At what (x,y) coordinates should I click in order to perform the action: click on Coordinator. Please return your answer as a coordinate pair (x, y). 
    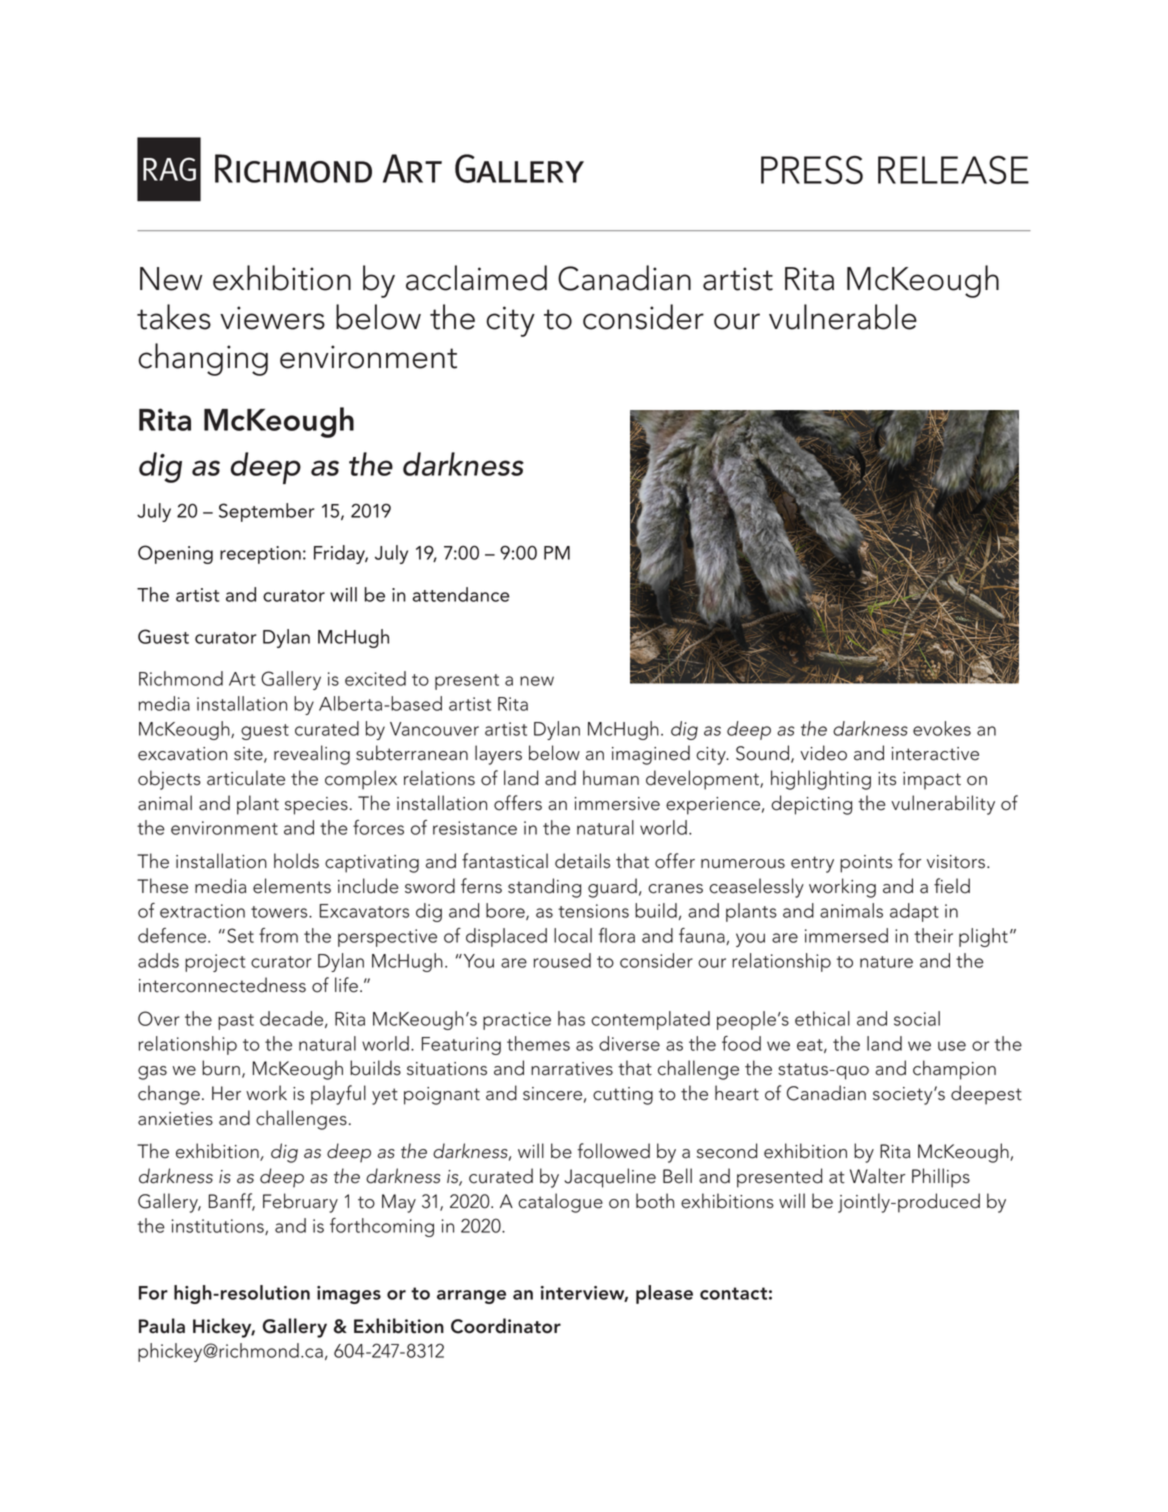
    Looking at the image, I should click on (506, 1326).
